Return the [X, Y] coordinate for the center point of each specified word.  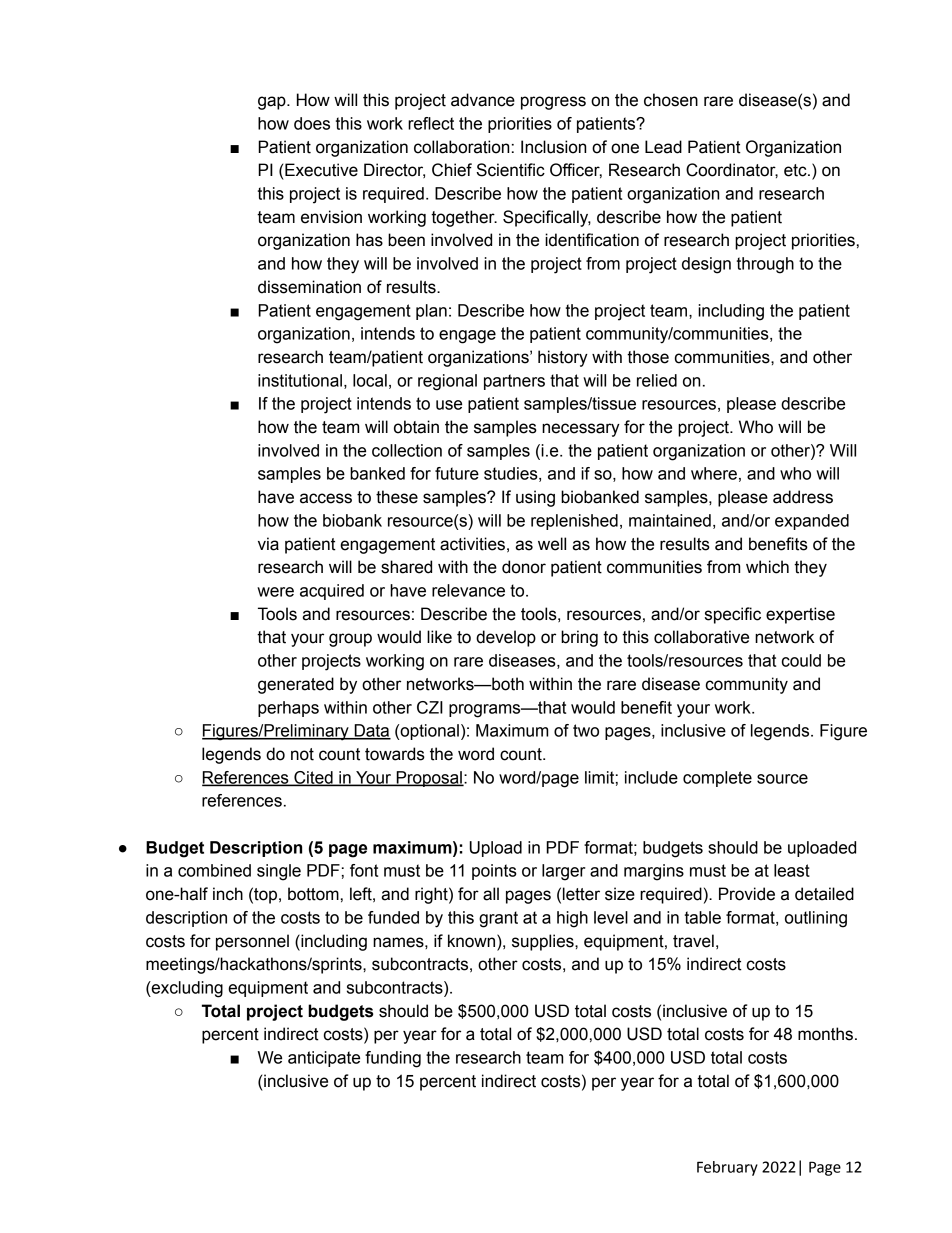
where [714, 473]
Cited [313, 778]
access [326, 498]
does [312, 123]
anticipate [324, 1059]
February [727, 1168]
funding [393, 1059]
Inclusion [553, 147]
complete [717, 779]
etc [796, 170]
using [535, 498]
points [494, 872]
